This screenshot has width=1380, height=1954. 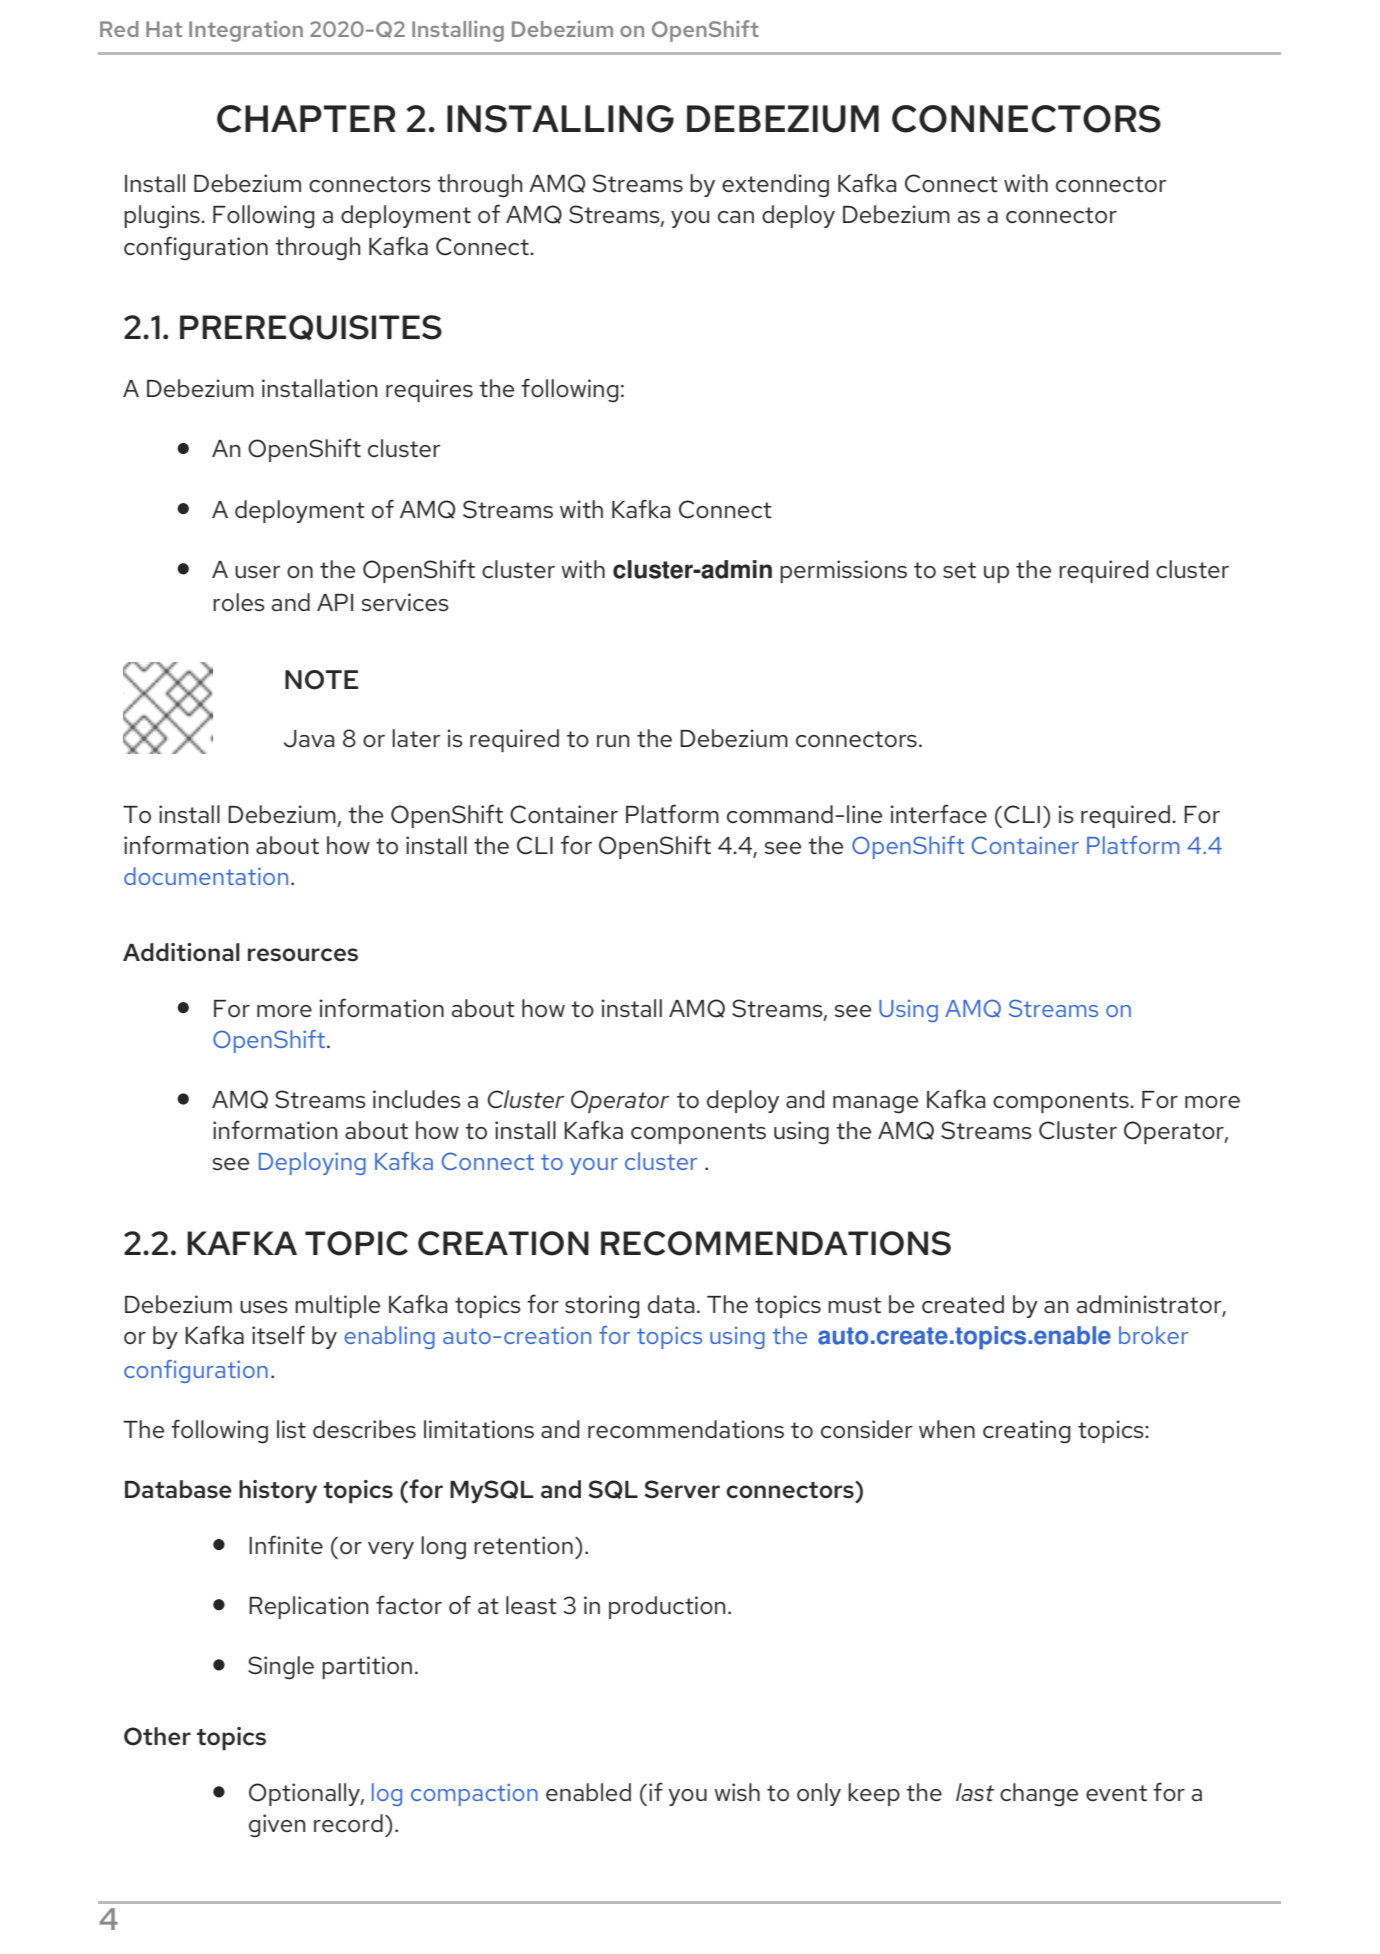 I want to click on CHAPTER, so click(x=306, y=119).
